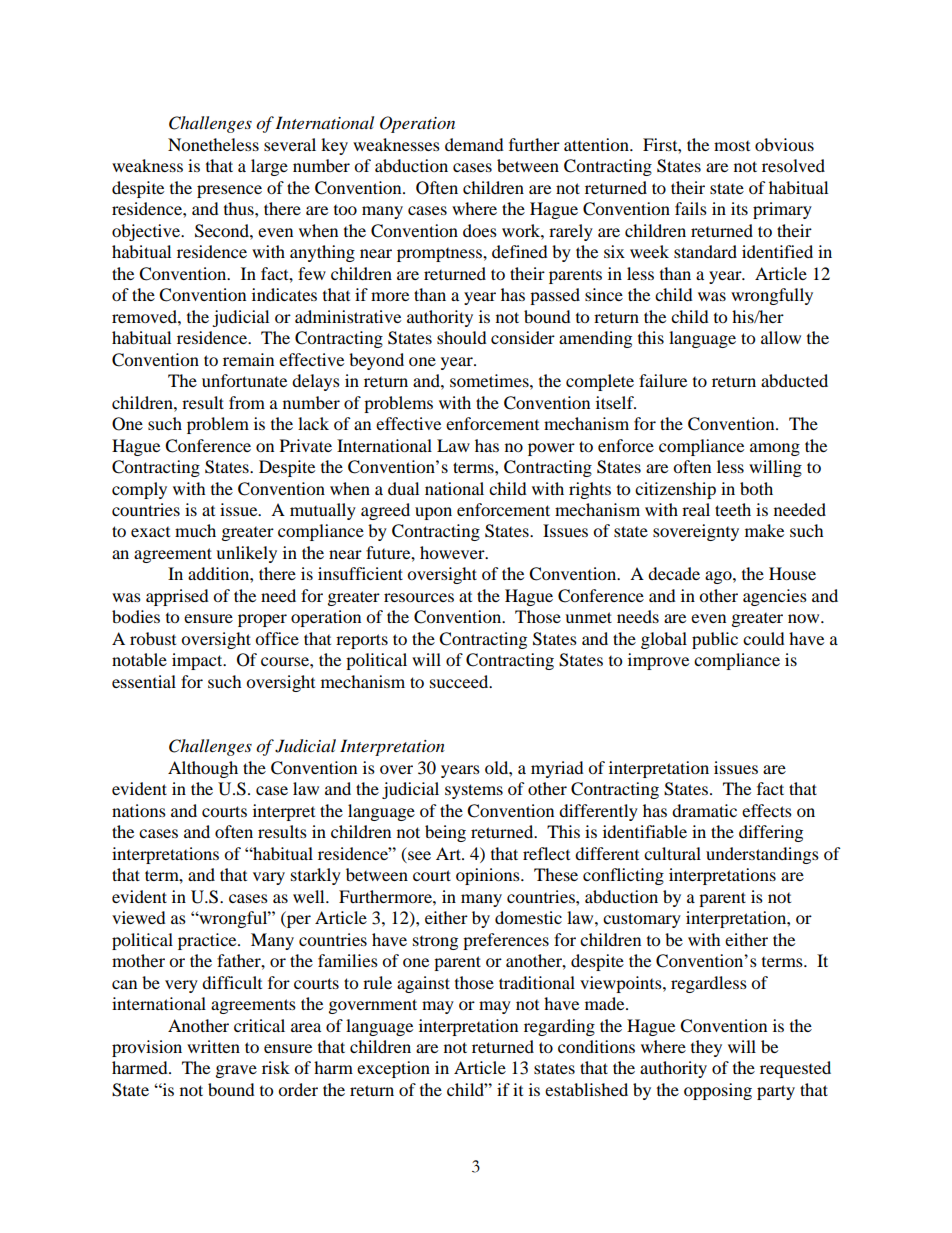  What do you see at coordinates (663, 380) in the document?
I see `failure` at bounding box center [663, 380].
